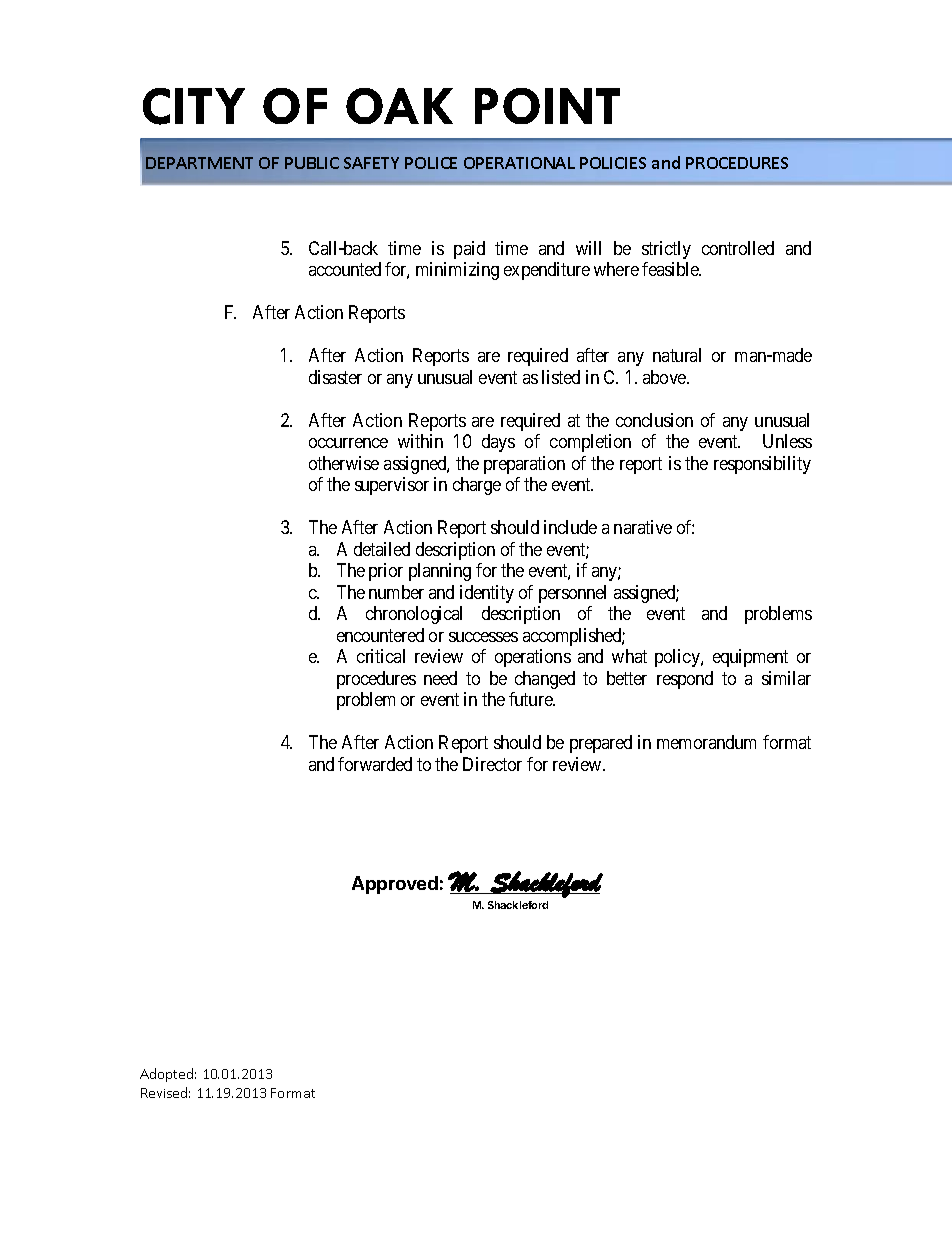 This image has width=952, height=1233. I want to click on memorandum, so click(706, 742).
